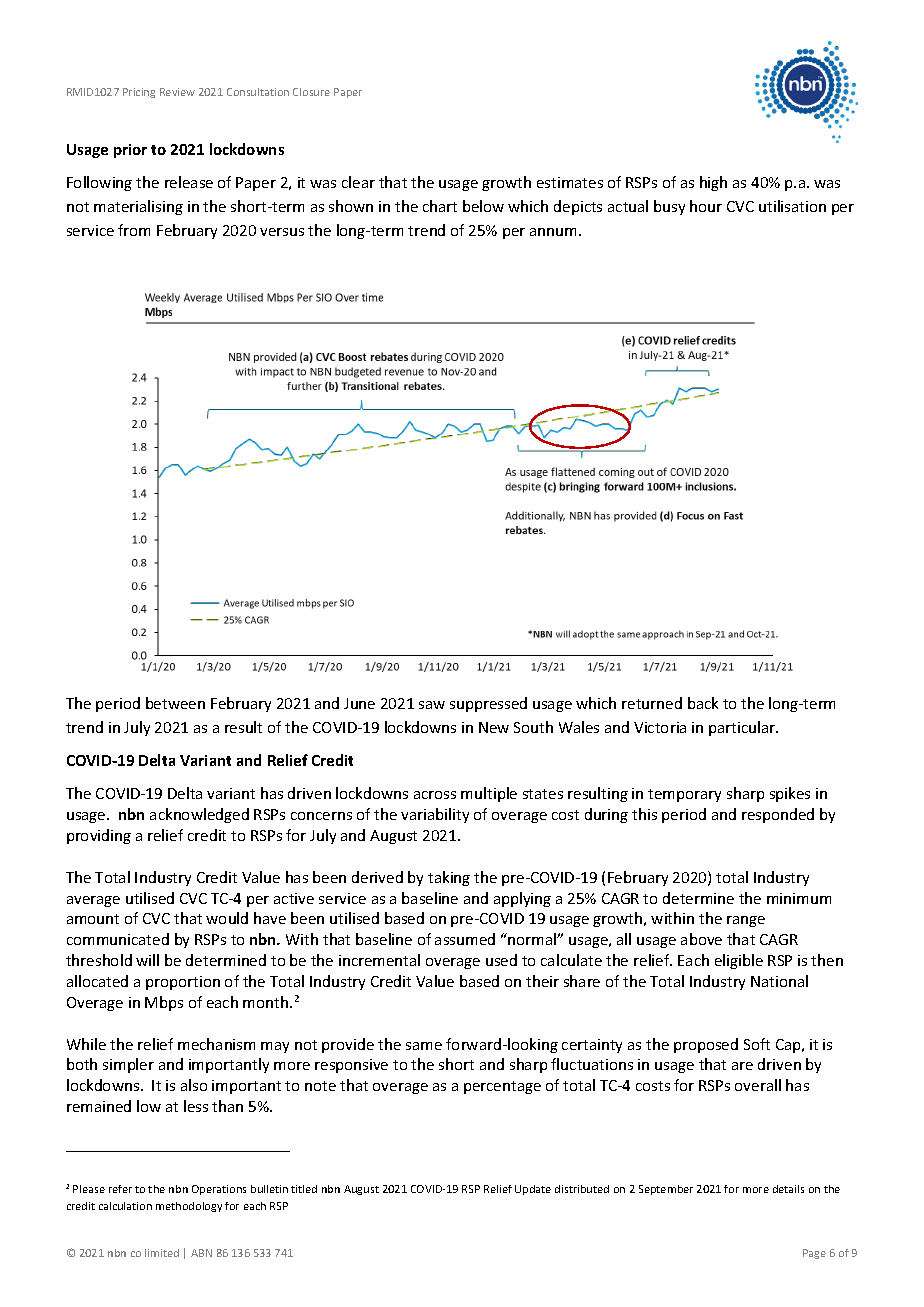 This screenshot has height=1307, width=924. What do you see at coordinates (465, 939) in the screenshot?
I see `assumed` at bounding box center [465, 939].
